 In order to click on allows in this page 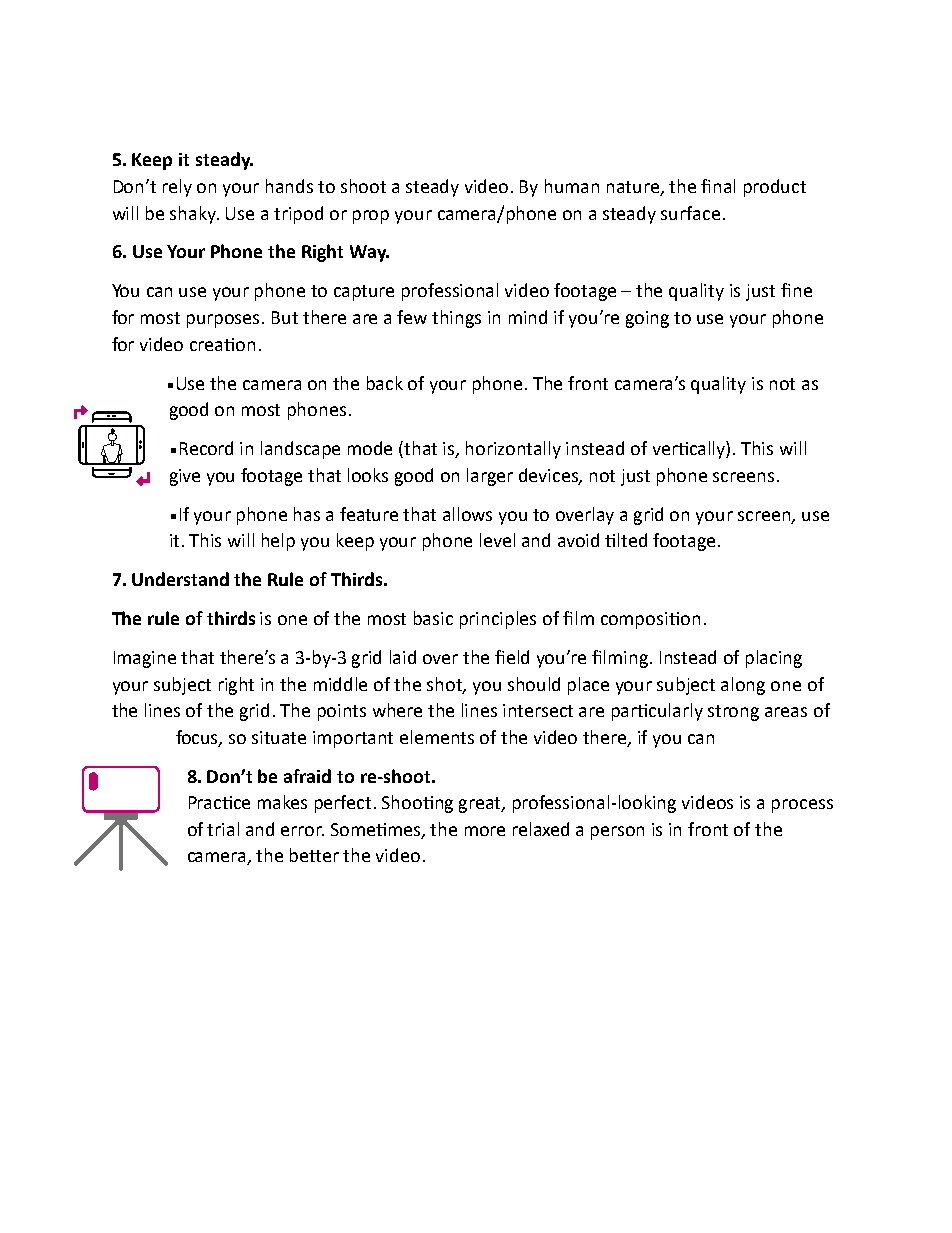, I will do `click(467, 514)`.
